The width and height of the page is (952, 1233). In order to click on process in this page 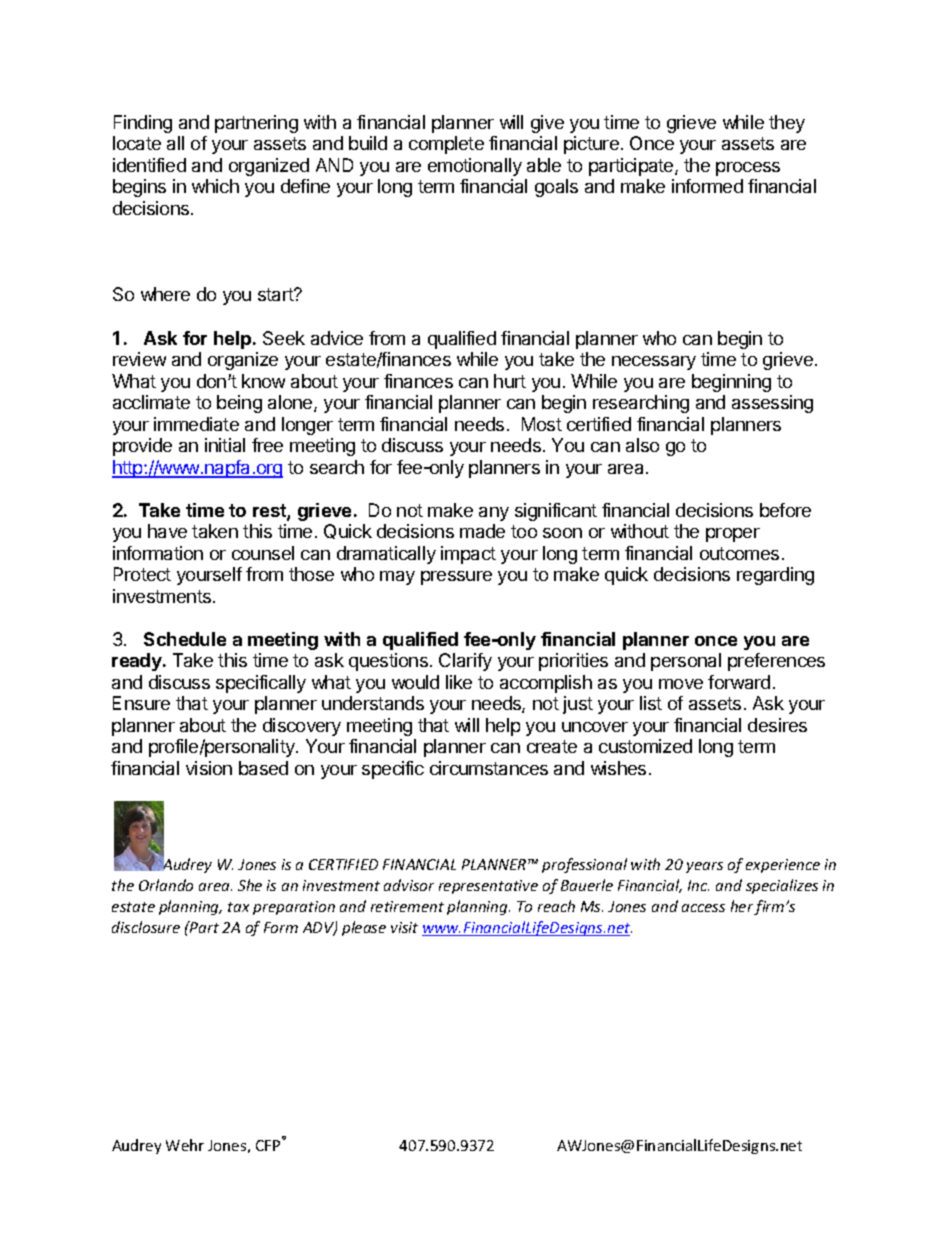, I will do `click(748, 169)`.
